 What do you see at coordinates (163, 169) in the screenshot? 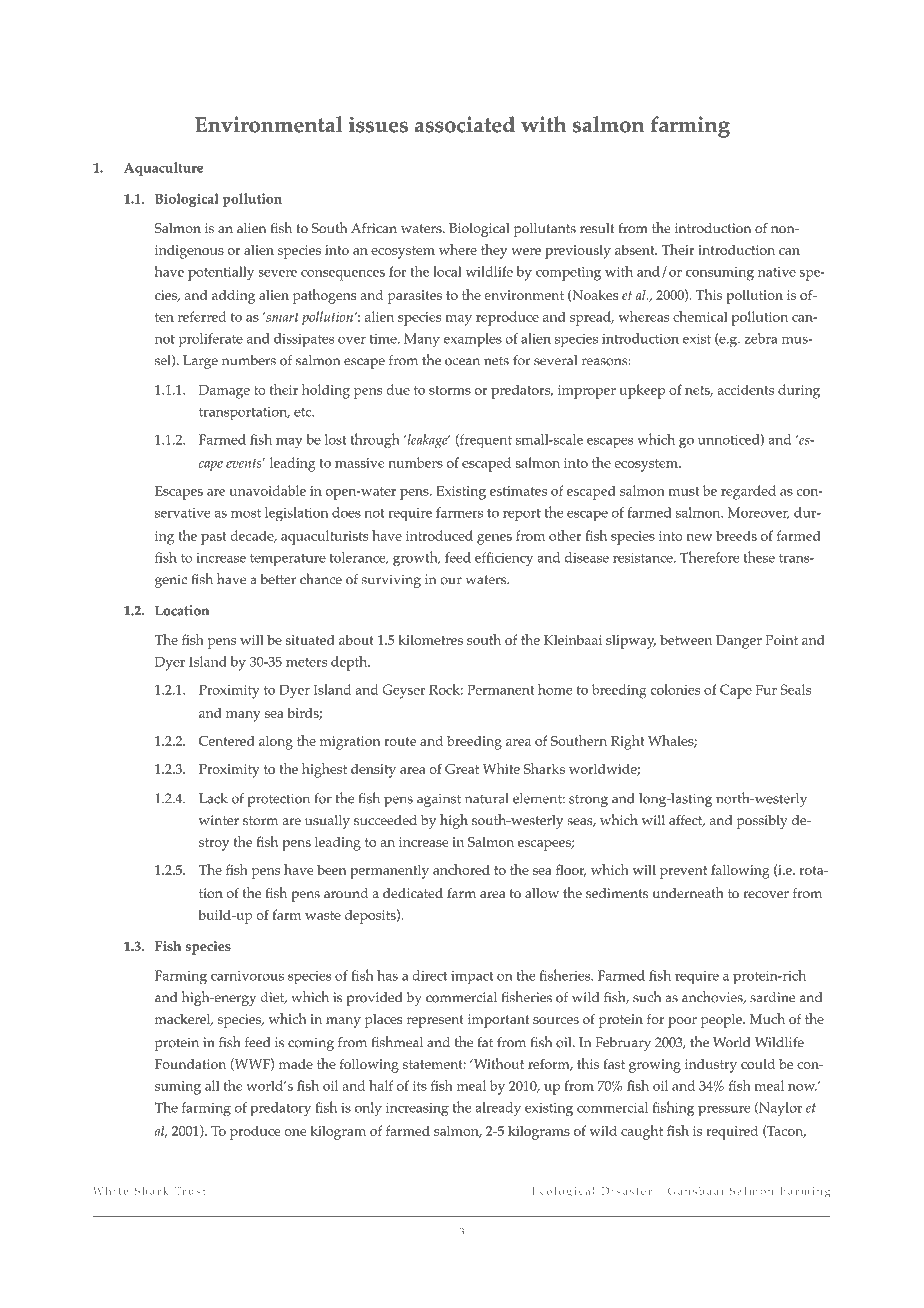
I see `Aquaculture` at bounding box center [163, 169].
